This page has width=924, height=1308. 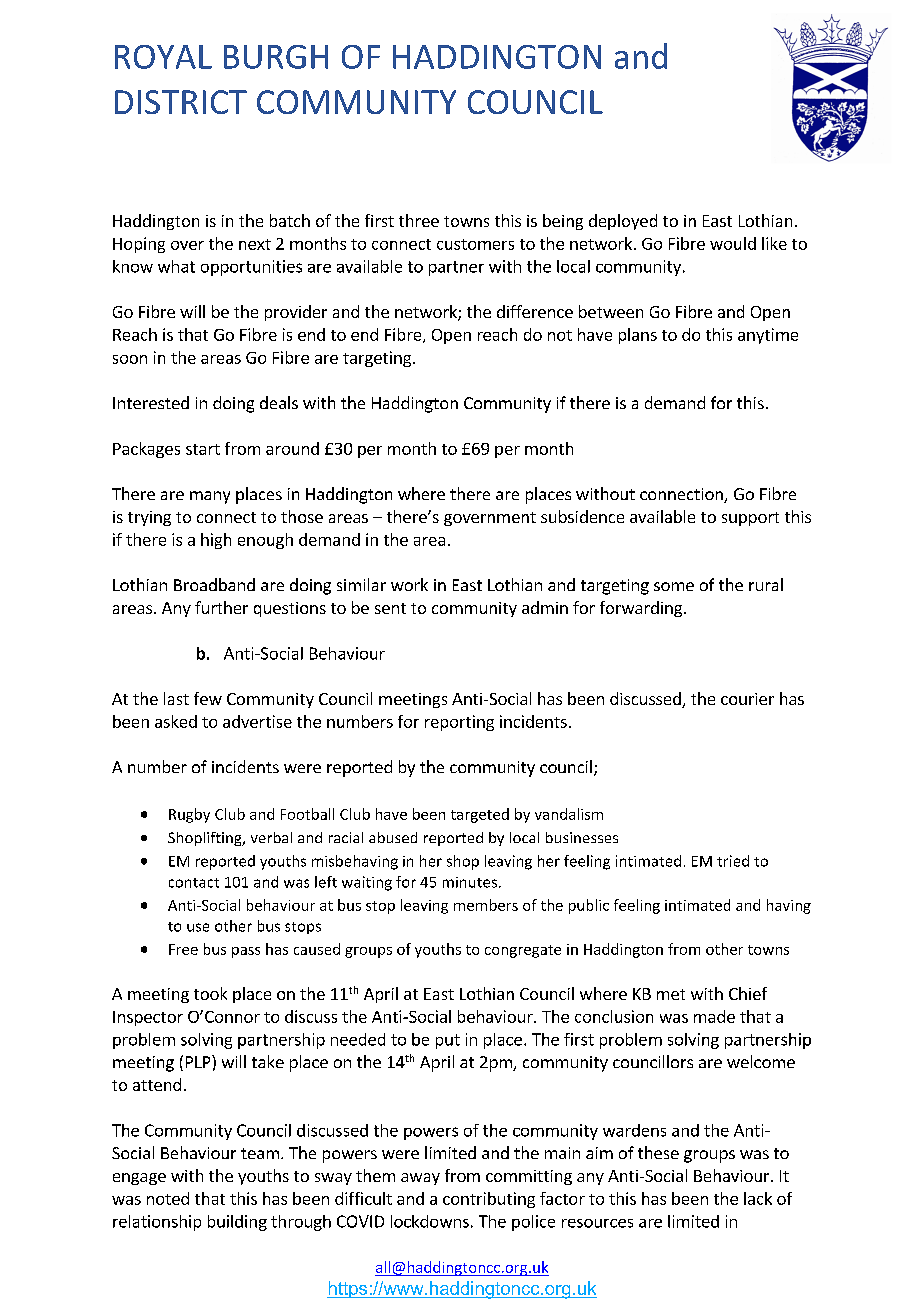 What do you see at coordinates (582, 516) in the page?
I see `subsidence` at bounding box center [582, 516].
